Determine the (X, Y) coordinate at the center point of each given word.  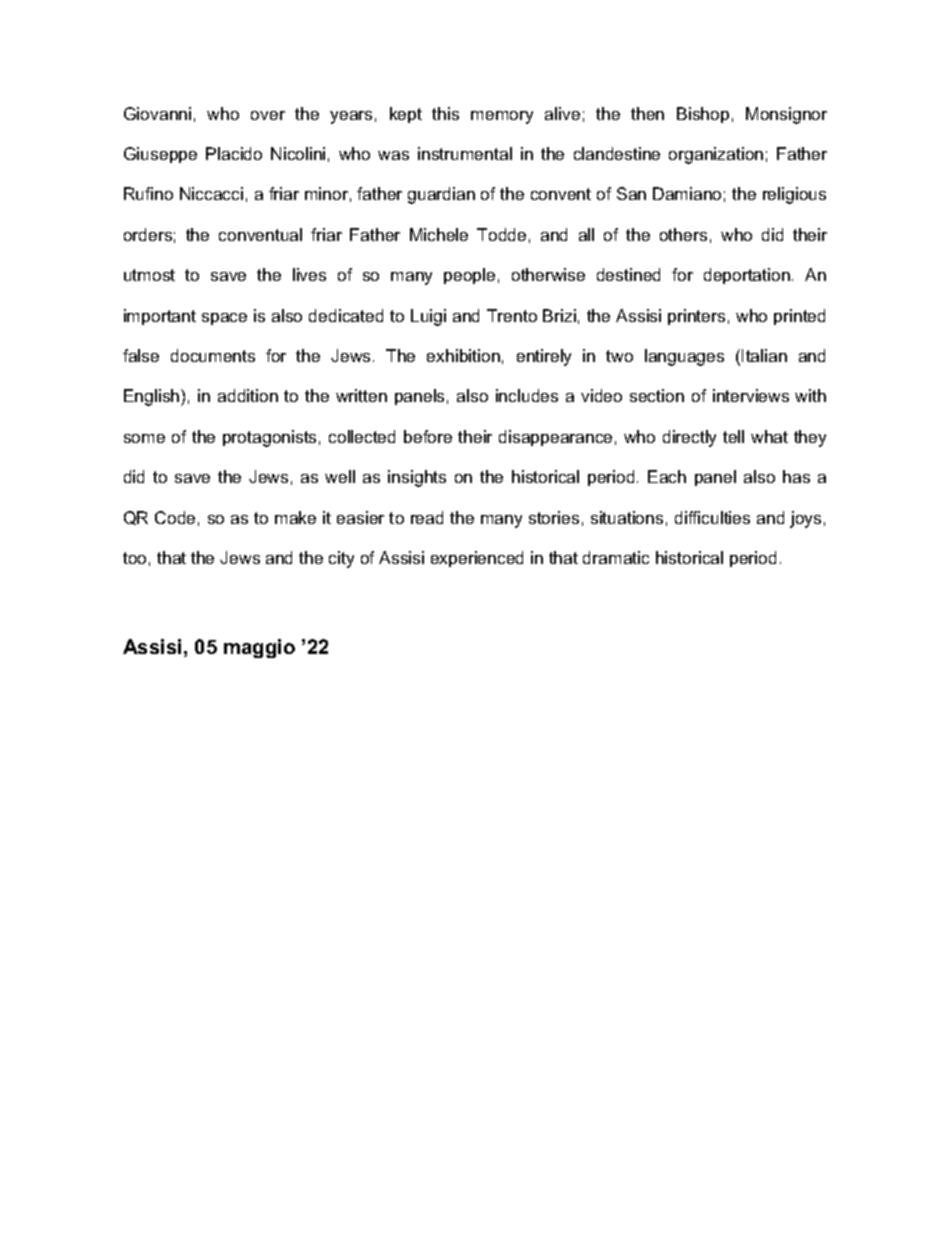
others (683, 234)
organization (716, 155)
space (224, 319)
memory (502, 117)
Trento (512, 315)
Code (175, 517)
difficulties (712, 517)
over (268, 115)
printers (696, 317)
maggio (259, 648)
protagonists (269, 438)
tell (733, 436)
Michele (439, 234)
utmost (149, 275)
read (427, 517)
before (428, 436)
